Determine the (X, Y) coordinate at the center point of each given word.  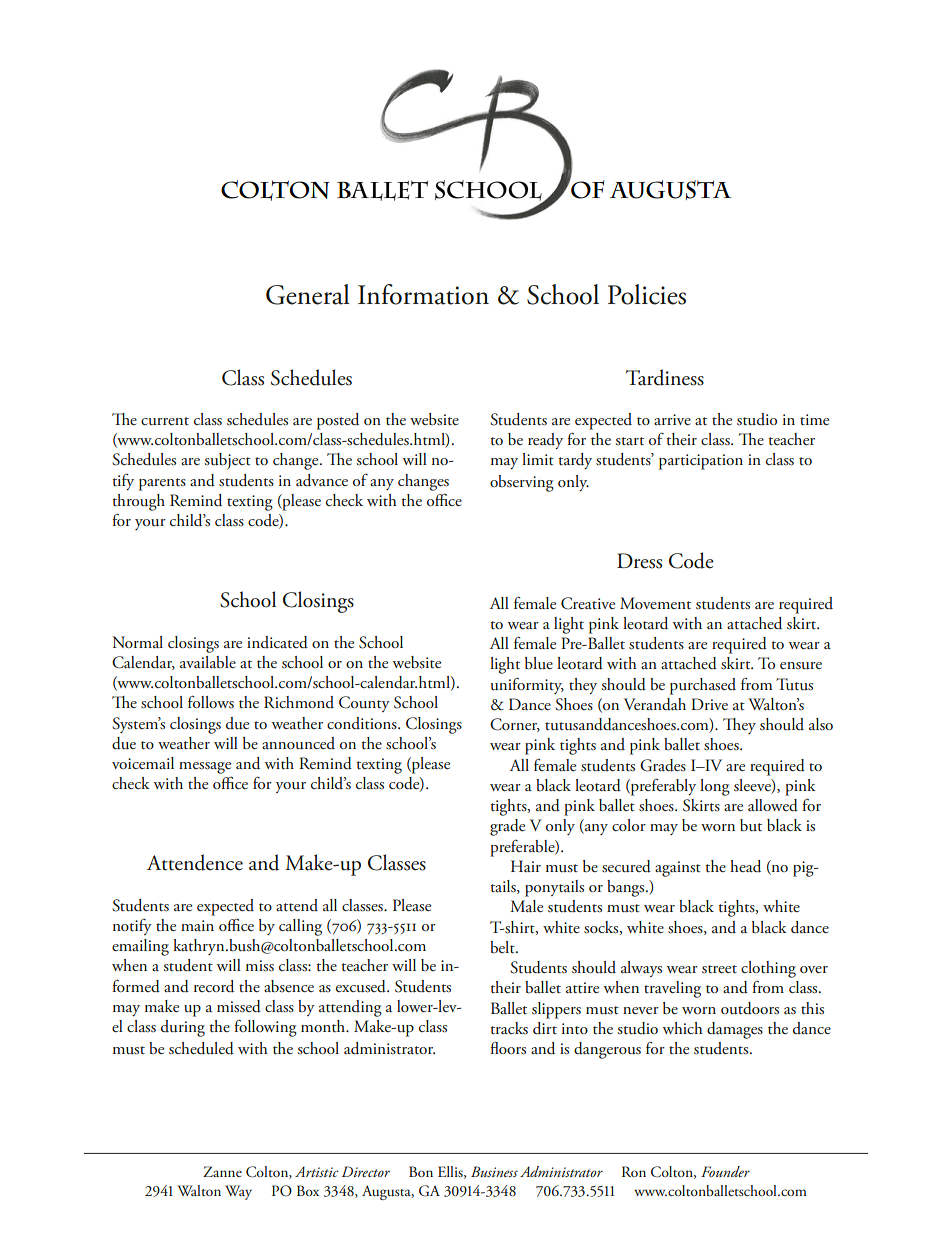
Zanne (222, 1171)
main (197, 925)
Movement (655, 603)
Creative (588, 603)
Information (423, 294)
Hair (526, 866)
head (745, 866)
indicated (277, 642)
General (308, 294)
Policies (647, 294)
